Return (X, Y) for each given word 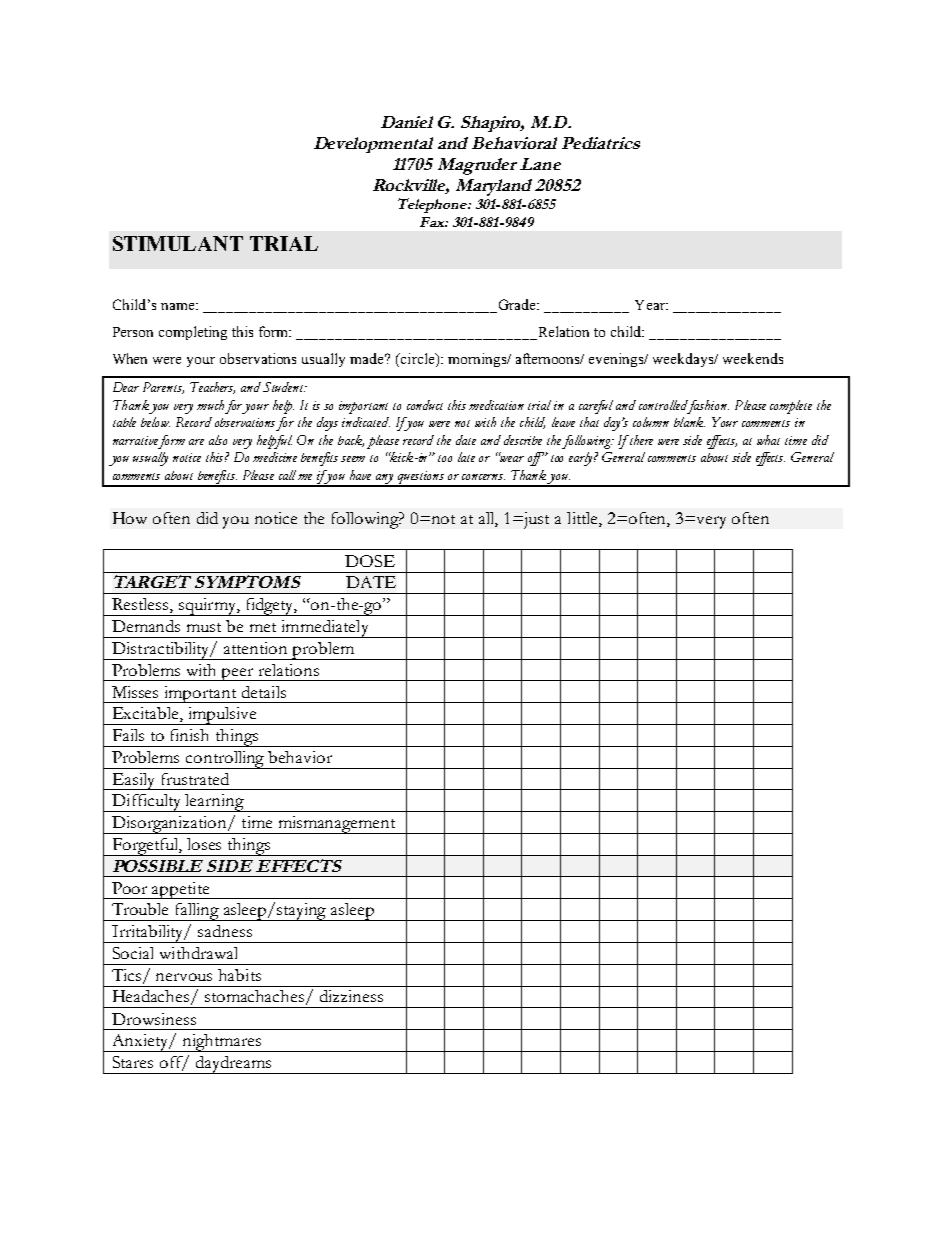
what (768, 440)
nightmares (222, 1043)
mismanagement (337, 825)
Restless (141, 605)
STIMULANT (178, 243)
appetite (181, 890)
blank (689, 422)
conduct (425, 405)
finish (189, 735)
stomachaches (256, 997)
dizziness (351, 996)
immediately (325, 629)
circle (418, 358)
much (210, 405)
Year (651, 305)
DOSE (370, 561)
